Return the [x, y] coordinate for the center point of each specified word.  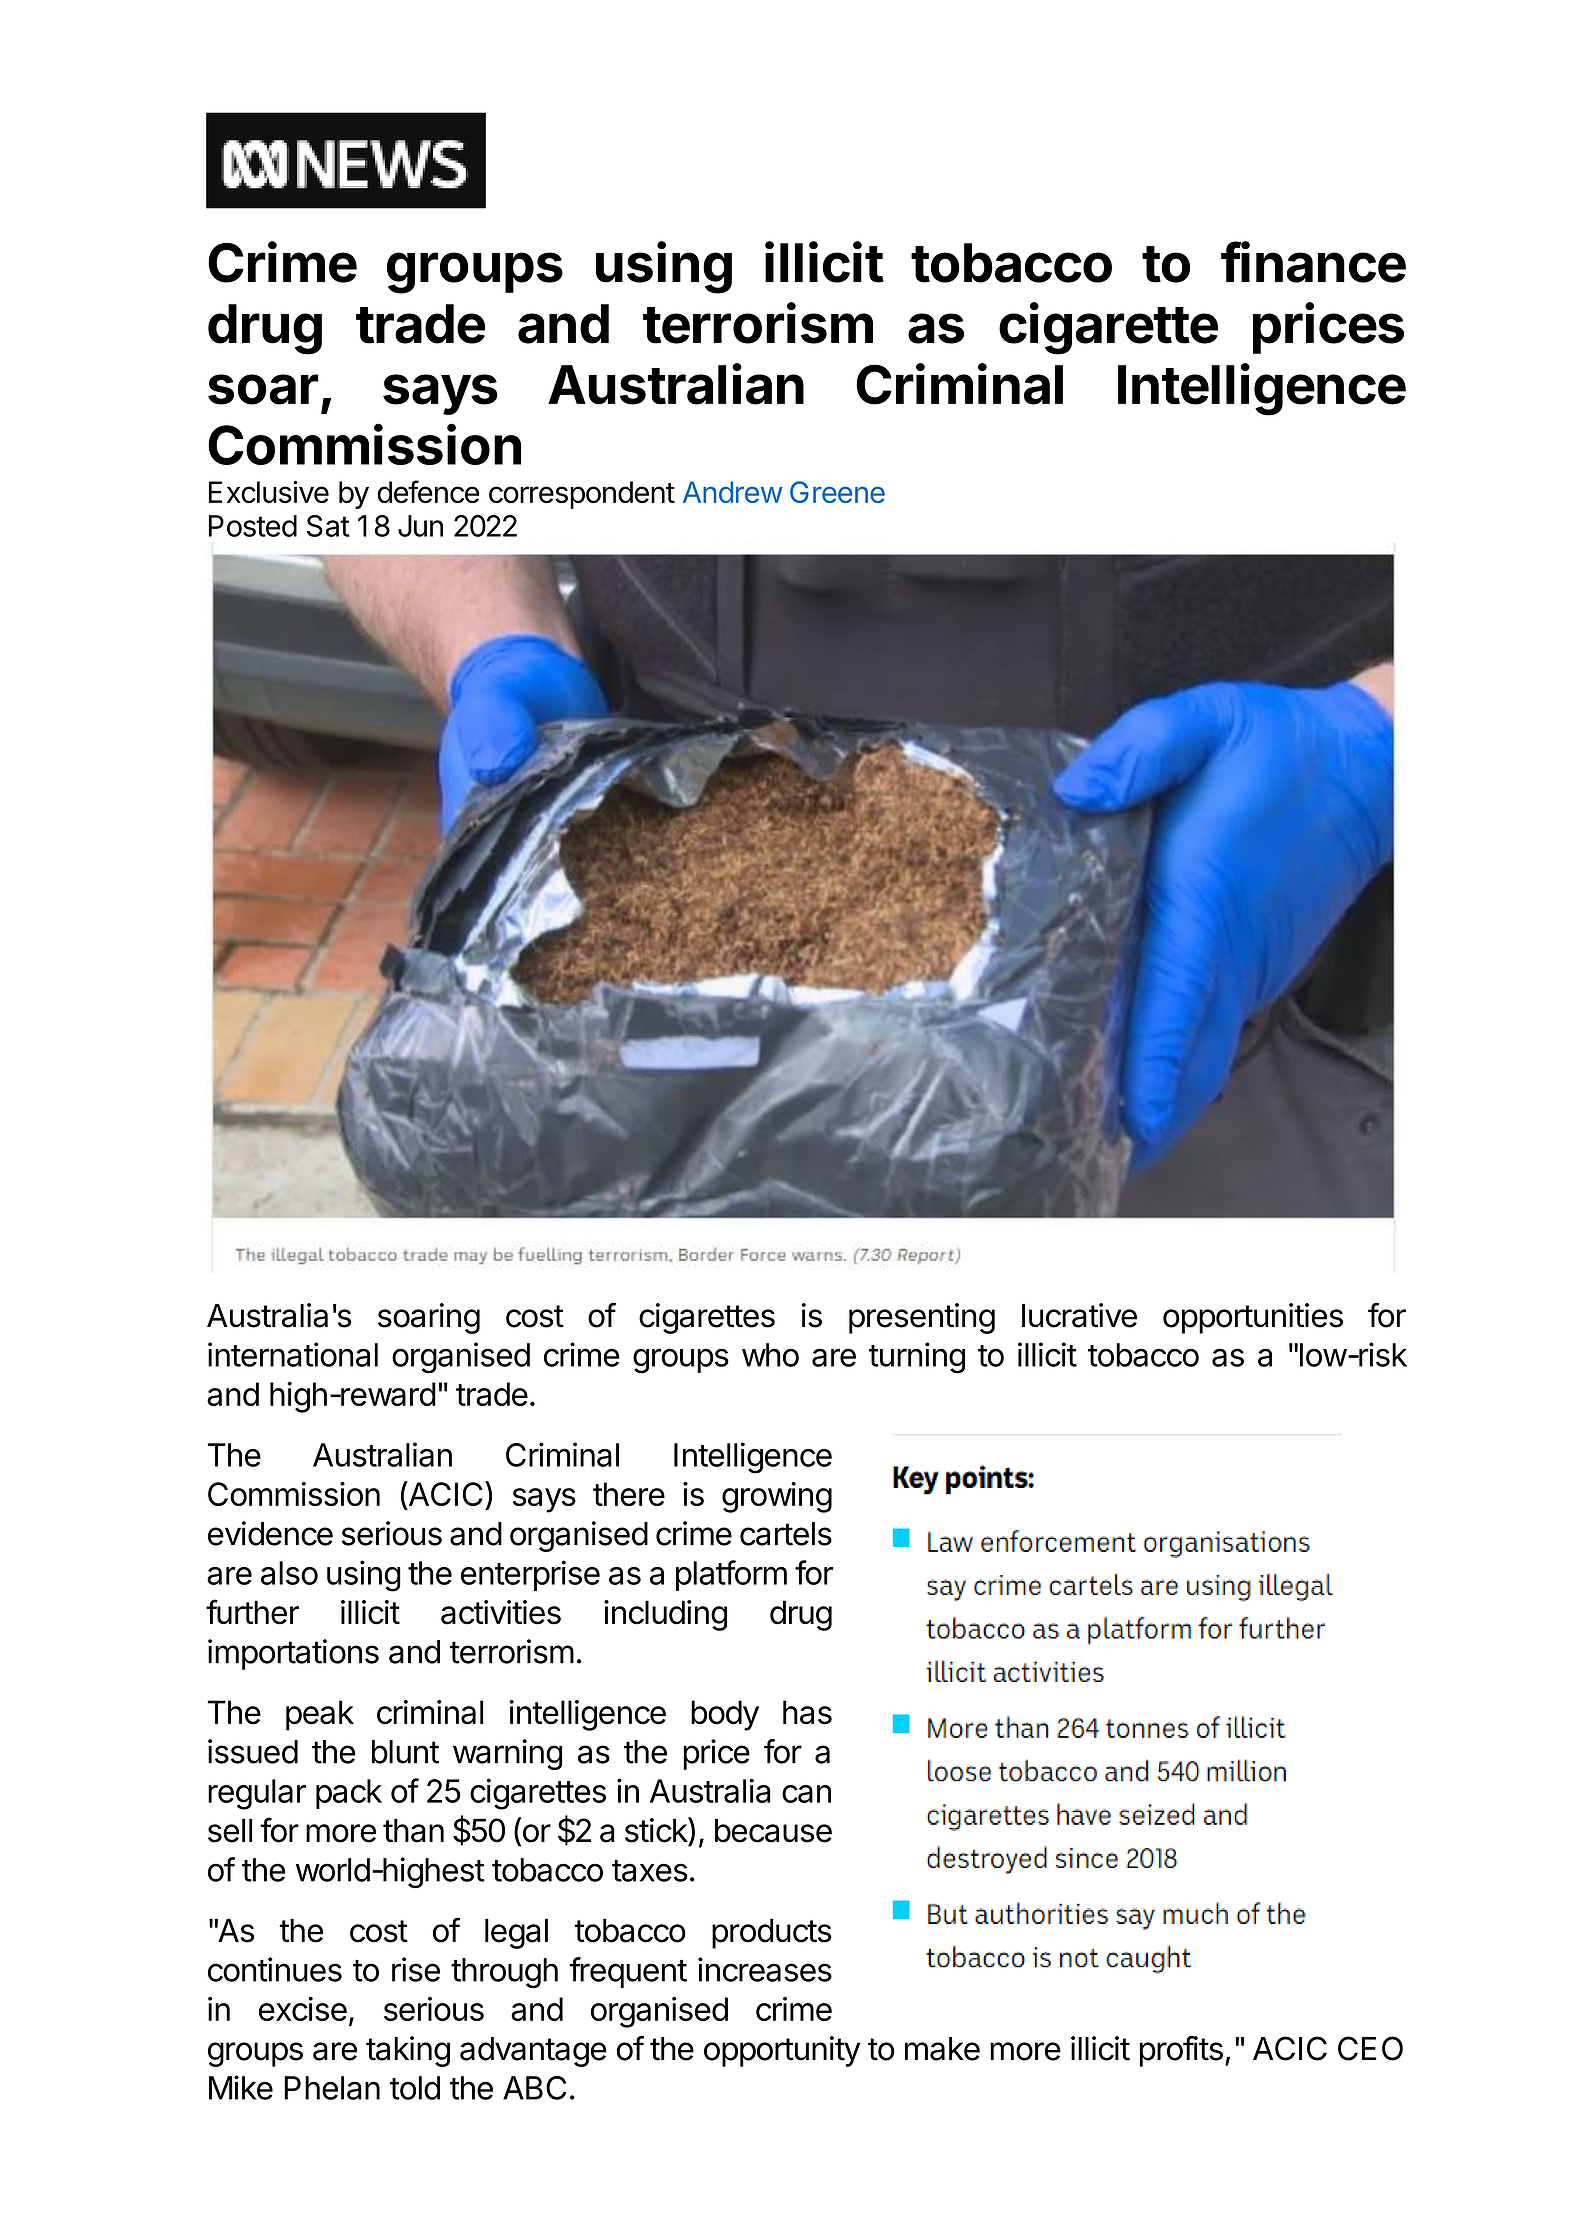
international [293, 1354]
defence [428, 491]
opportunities [1253, 1318]
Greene [837, 492]
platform [731, 1575]
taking [408, 2051]
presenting [922, 1318]
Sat [328, 526]
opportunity [782, 2051]
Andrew [733, 492]
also [289, 1573]
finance [1313, 262]
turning [917, 1358]
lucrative [1079, 1315]
